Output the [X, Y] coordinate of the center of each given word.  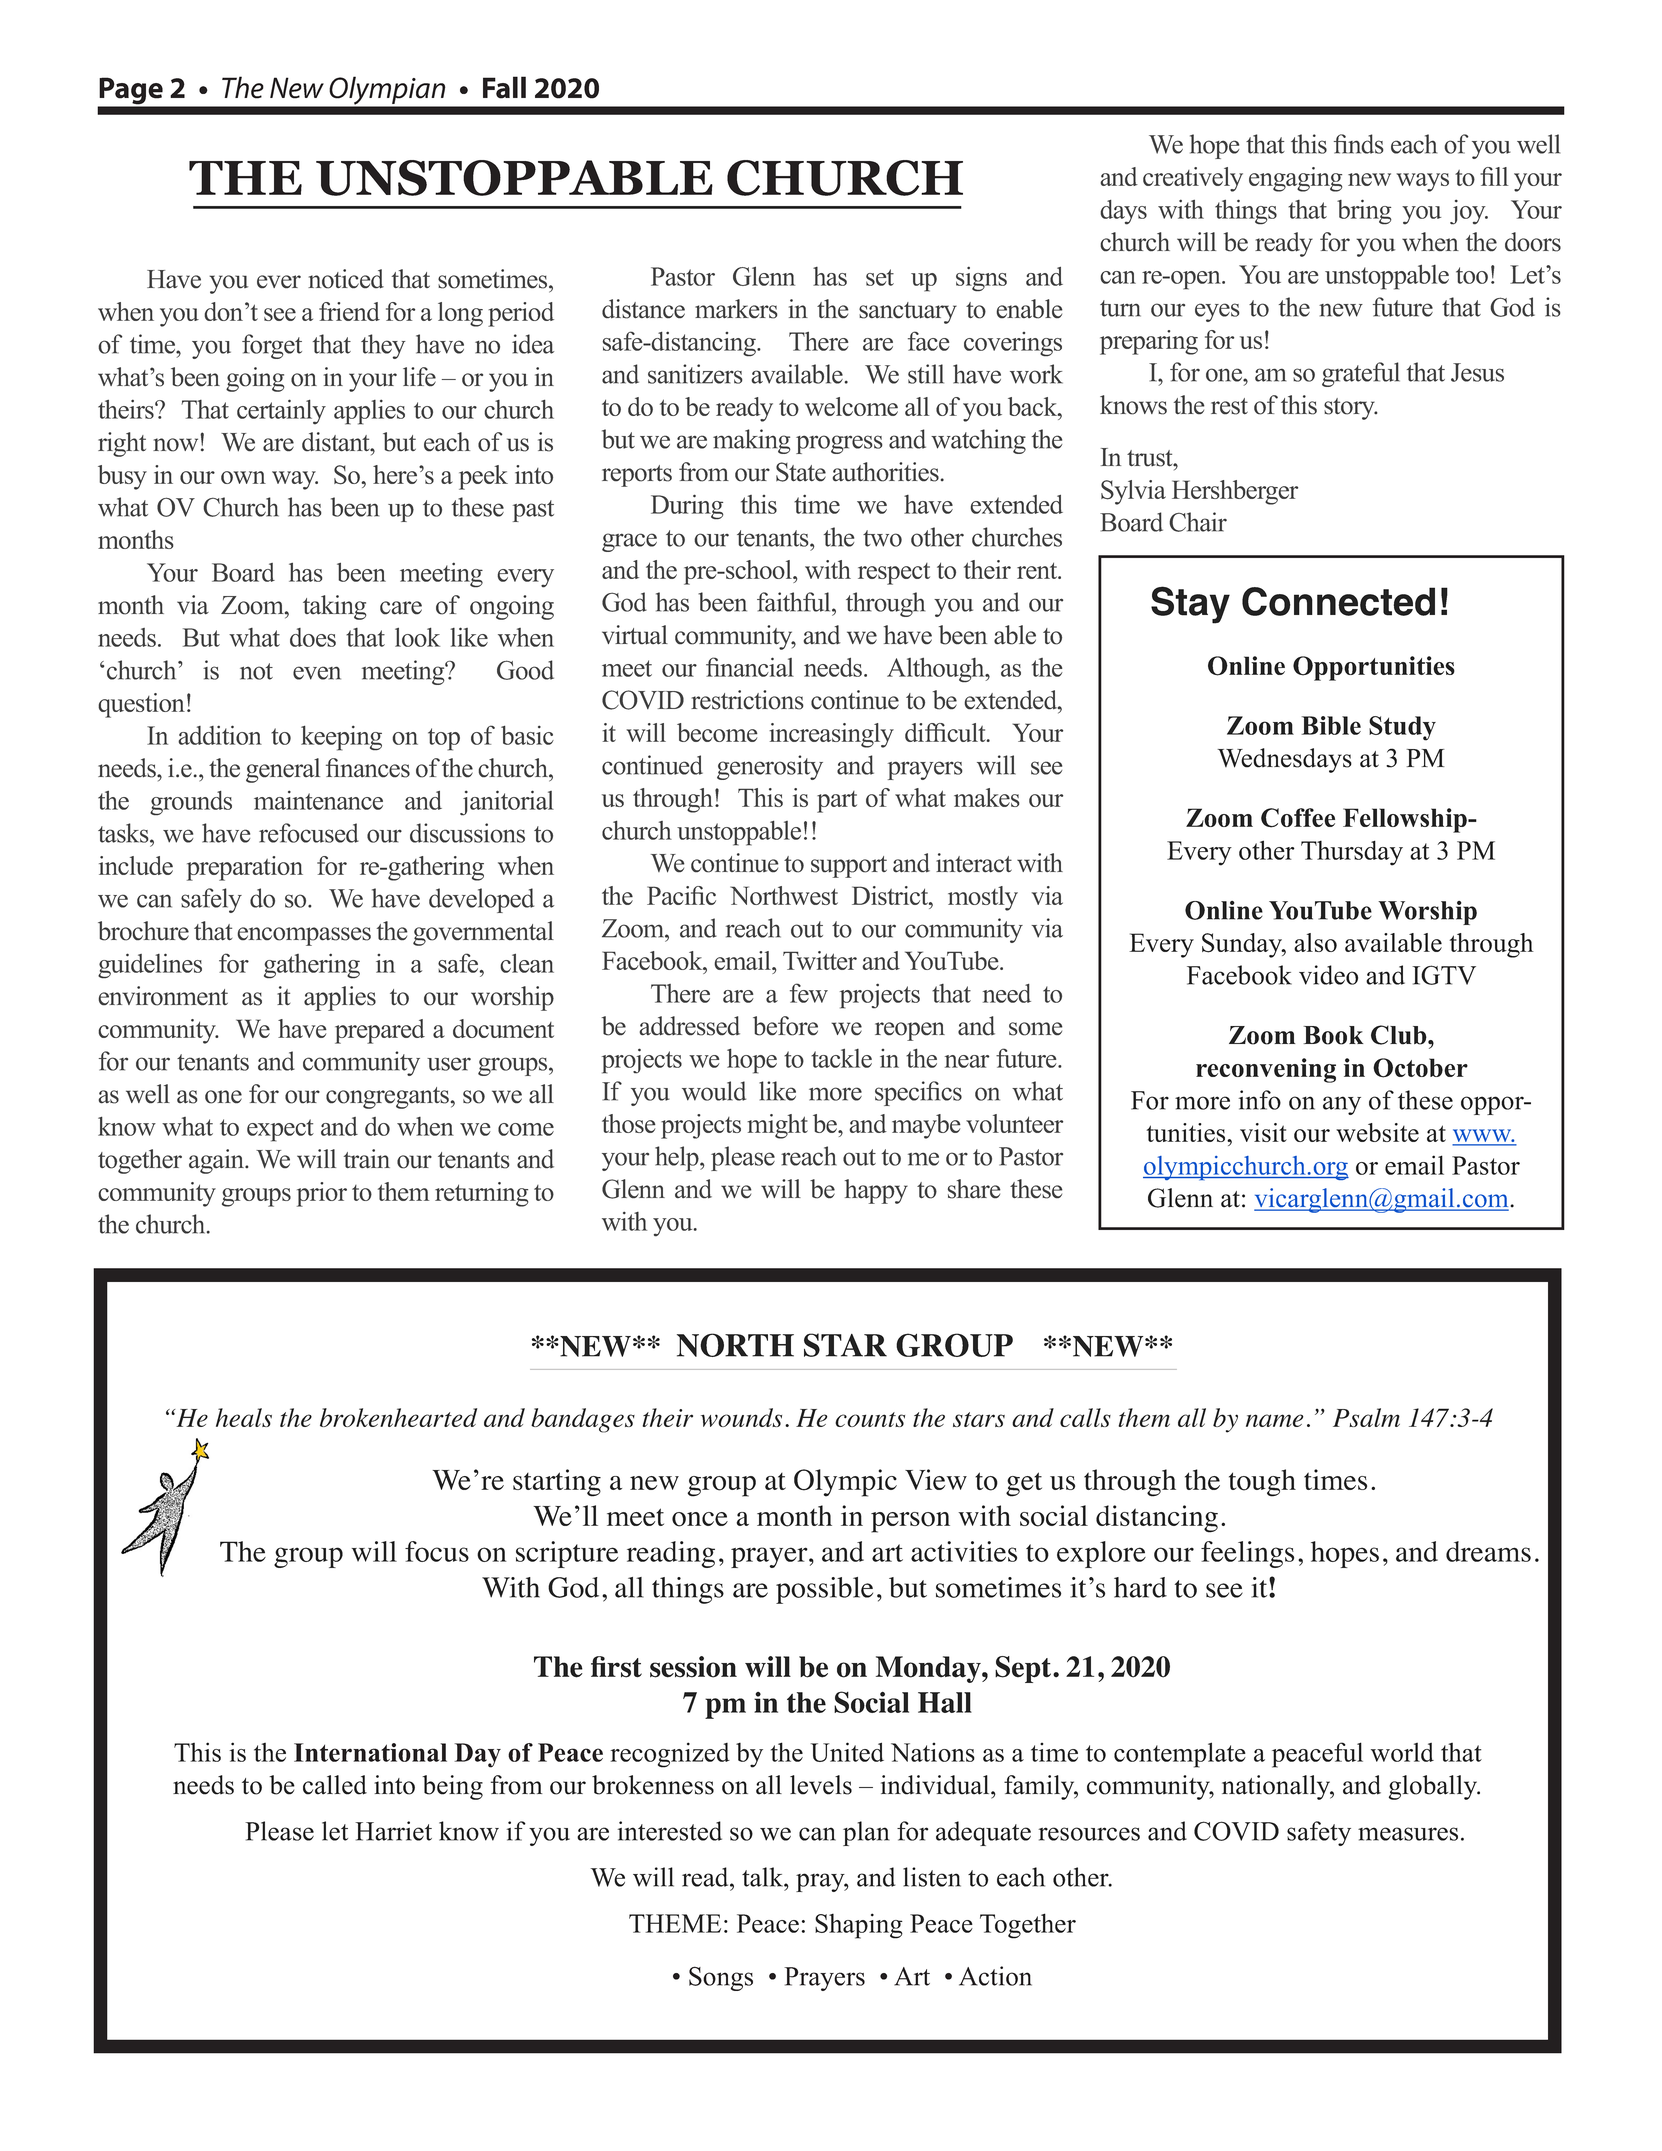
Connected [1338, 601]
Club [1400, 1035]
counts [870, 1419]
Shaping [859, 1926]
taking [335, 607]
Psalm [1366, 1417]
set [880, 277]
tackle [841, 1058]
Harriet [393, 1831]
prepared [380, 1031]
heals [244, 1417]
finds [1359, 144]
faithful [795, 602]
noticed [346, 279]
